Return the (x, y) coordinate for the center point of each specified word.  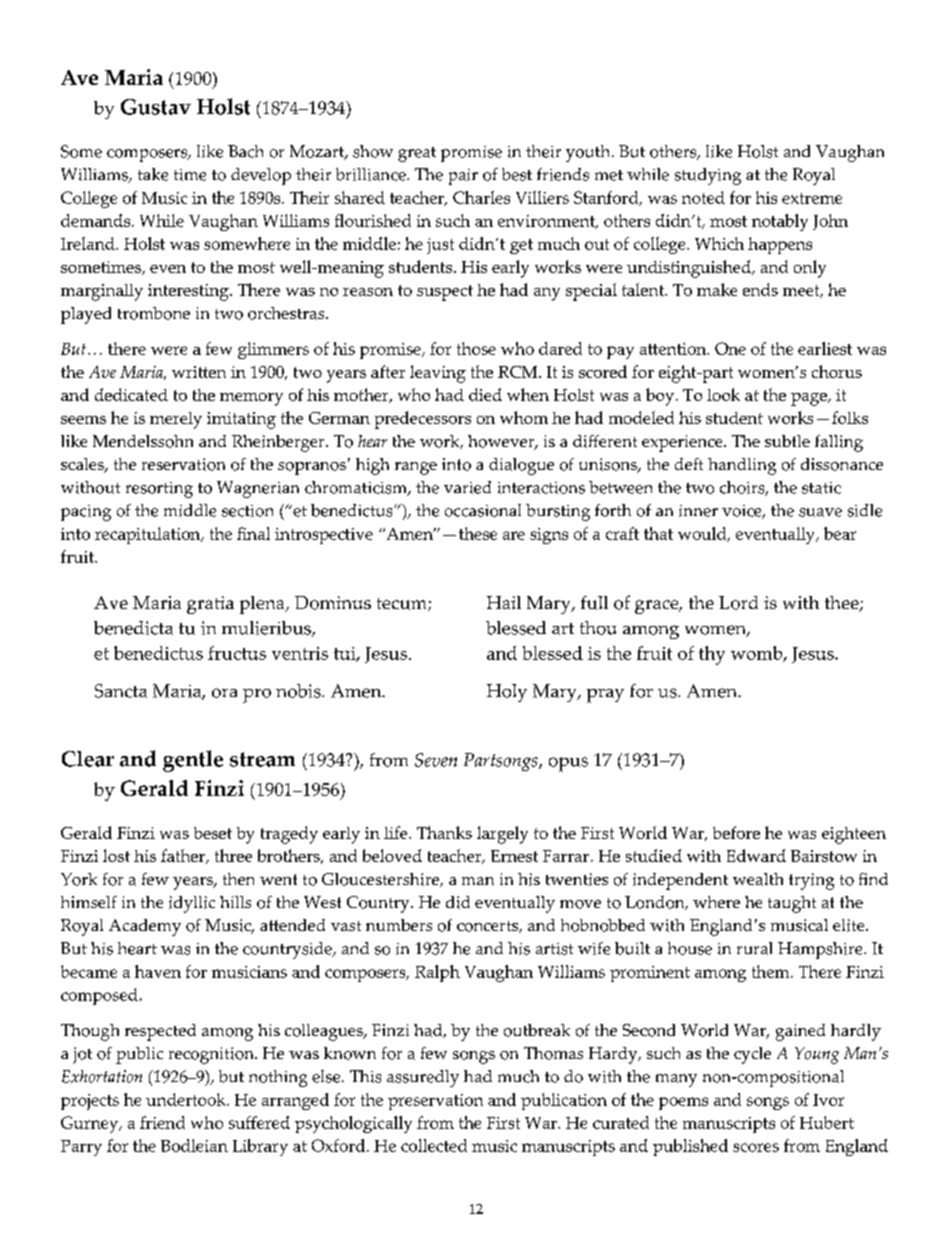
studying (708, 176)
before (736, 832)
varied (467, 487)
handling (742, 466)
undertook (187, 1099)
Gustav (156, 107)
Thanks (444, 832)
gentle (193, 761)
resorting (159, 490)
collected (434, 1145)
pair (463, 177)
